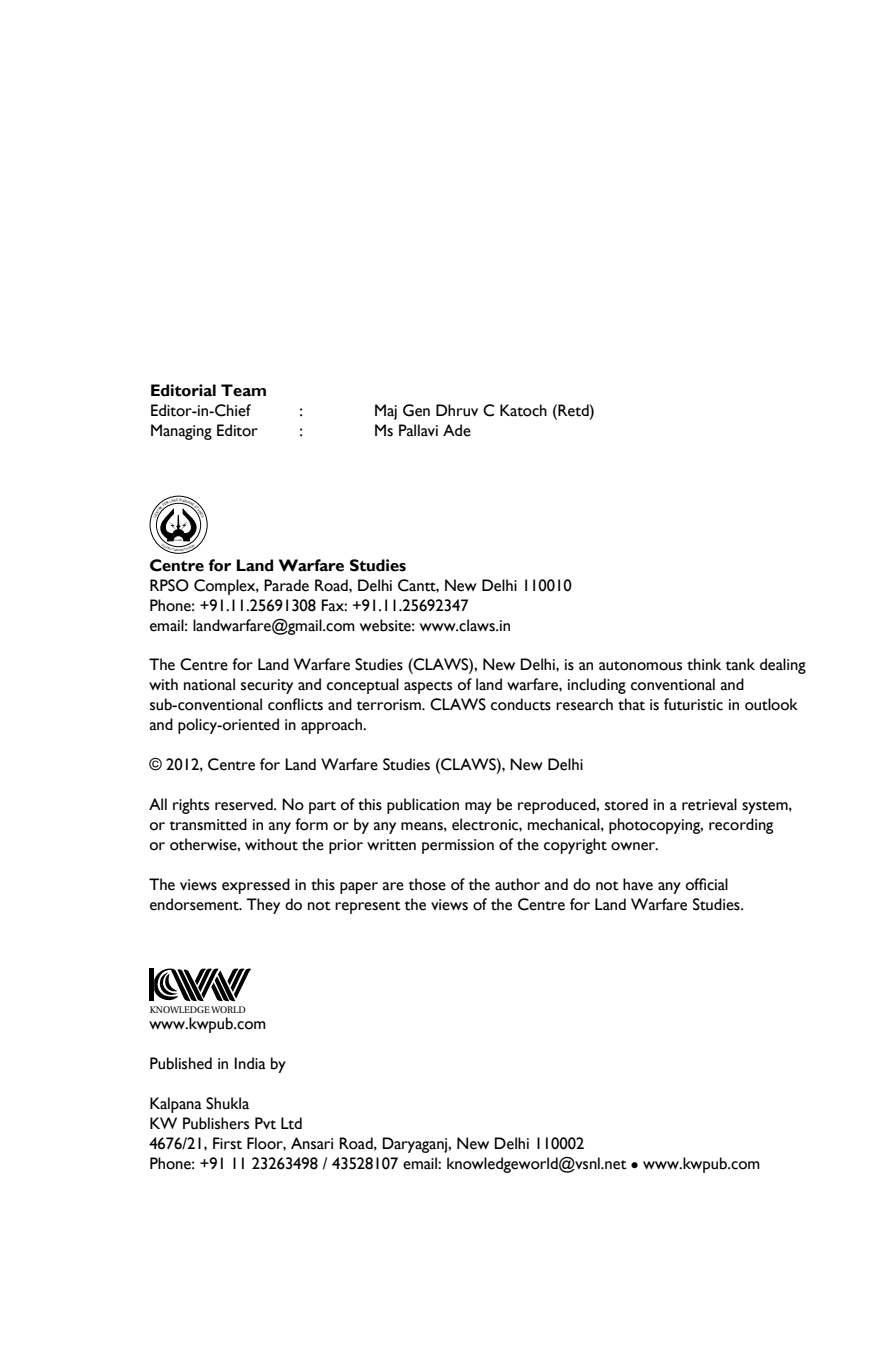  Describe the element at coordinates (245, 804) in the document. I see `reserved` at that location.
